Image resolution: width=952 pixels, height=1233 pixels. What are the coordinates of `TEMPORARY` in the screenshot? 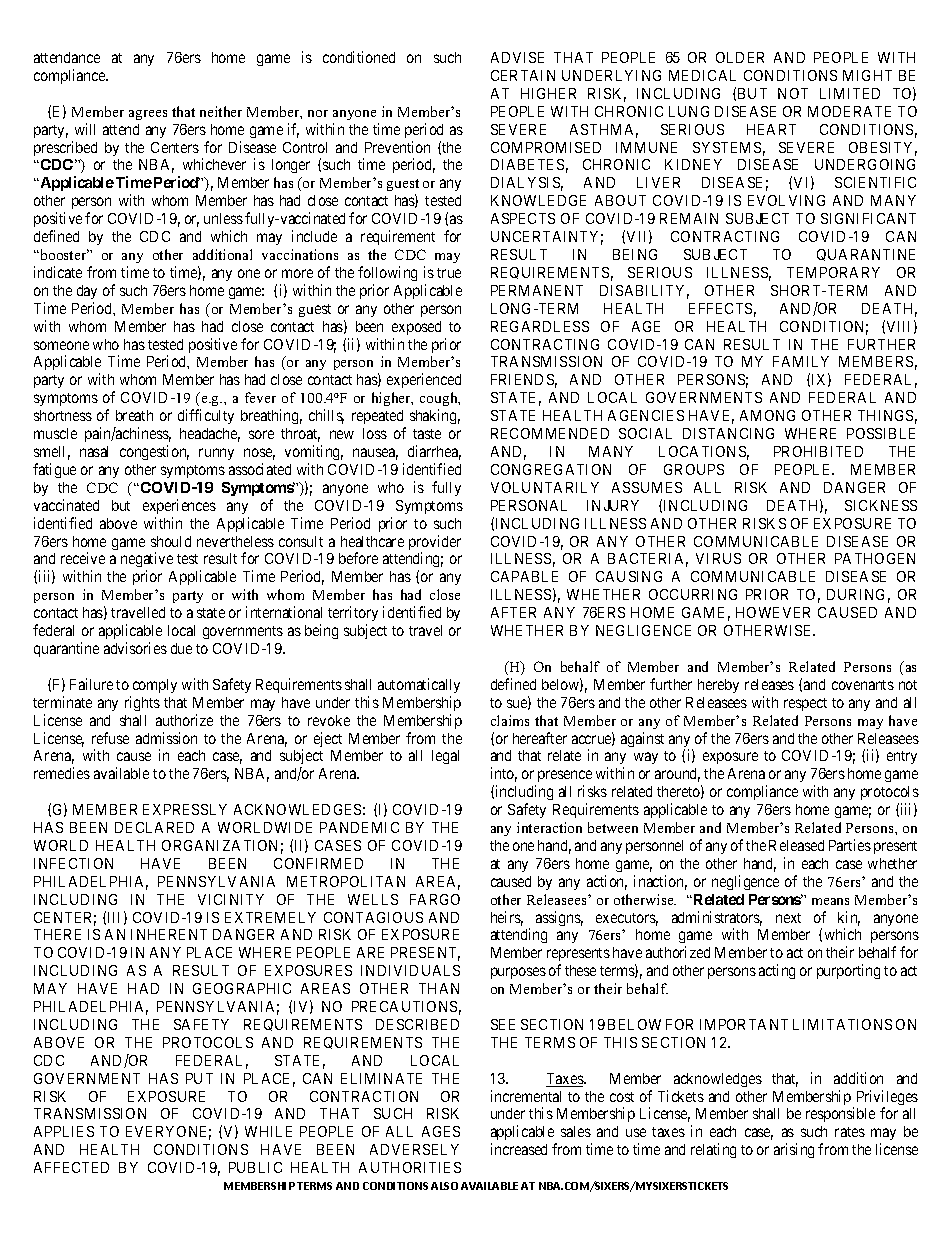 It's located at (833, 272).
